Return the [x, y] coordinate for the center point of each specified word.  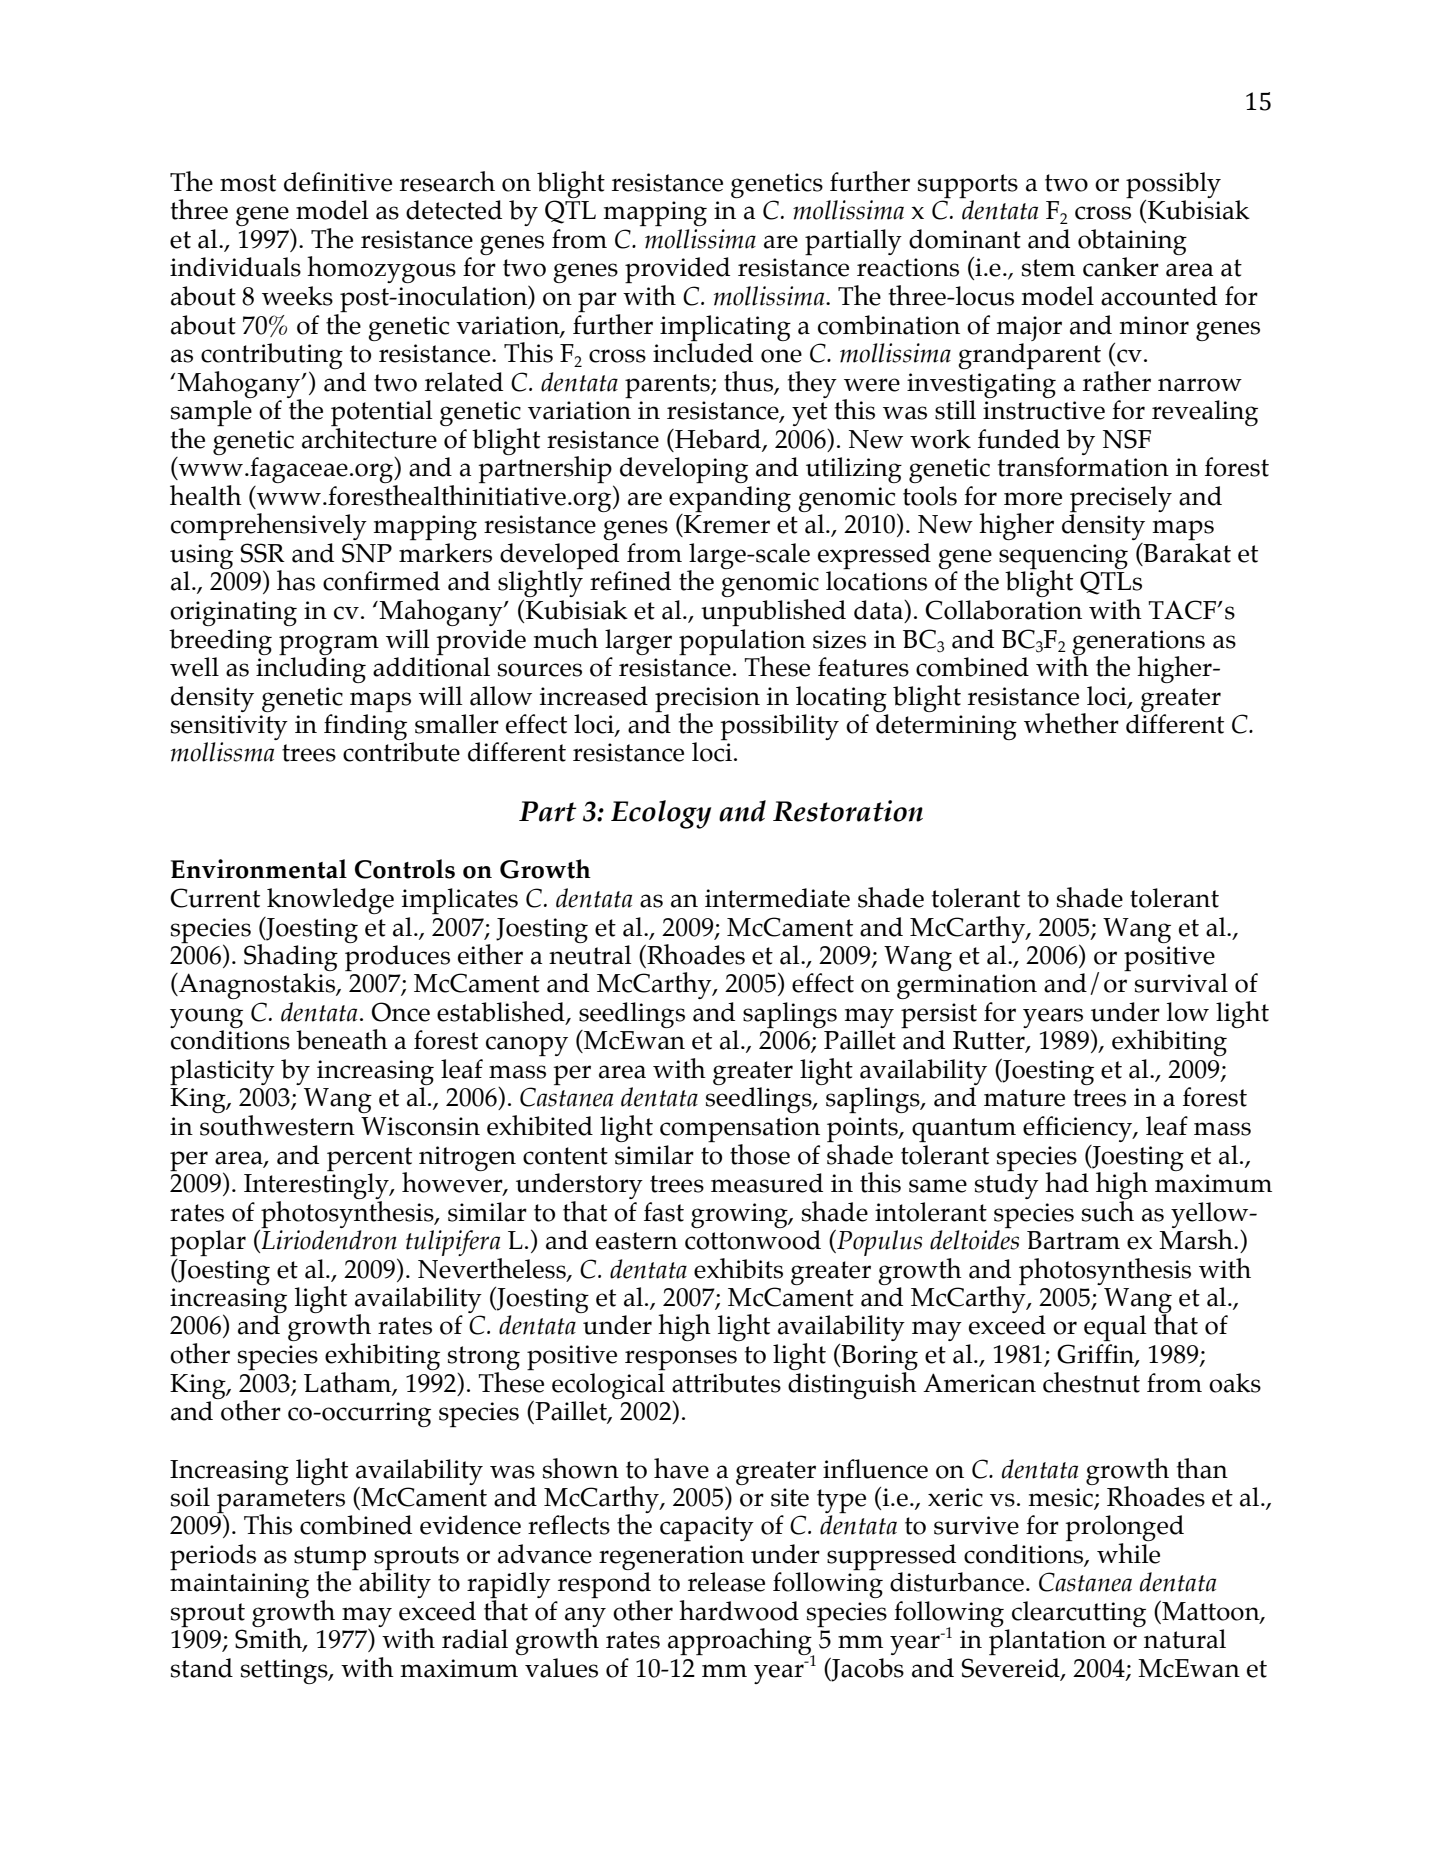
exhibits [738, 1268]
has [296, 580]
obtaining [1132, 243]
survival [1181, 983]
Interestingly [317, 1186]
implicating [725, 328]
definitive [338, 182]
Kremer [726, 524]
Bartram [1073, 1240]
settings [285, 1671]
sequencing [1063, 557]
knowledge [330, 901]
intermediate [777, 898]
